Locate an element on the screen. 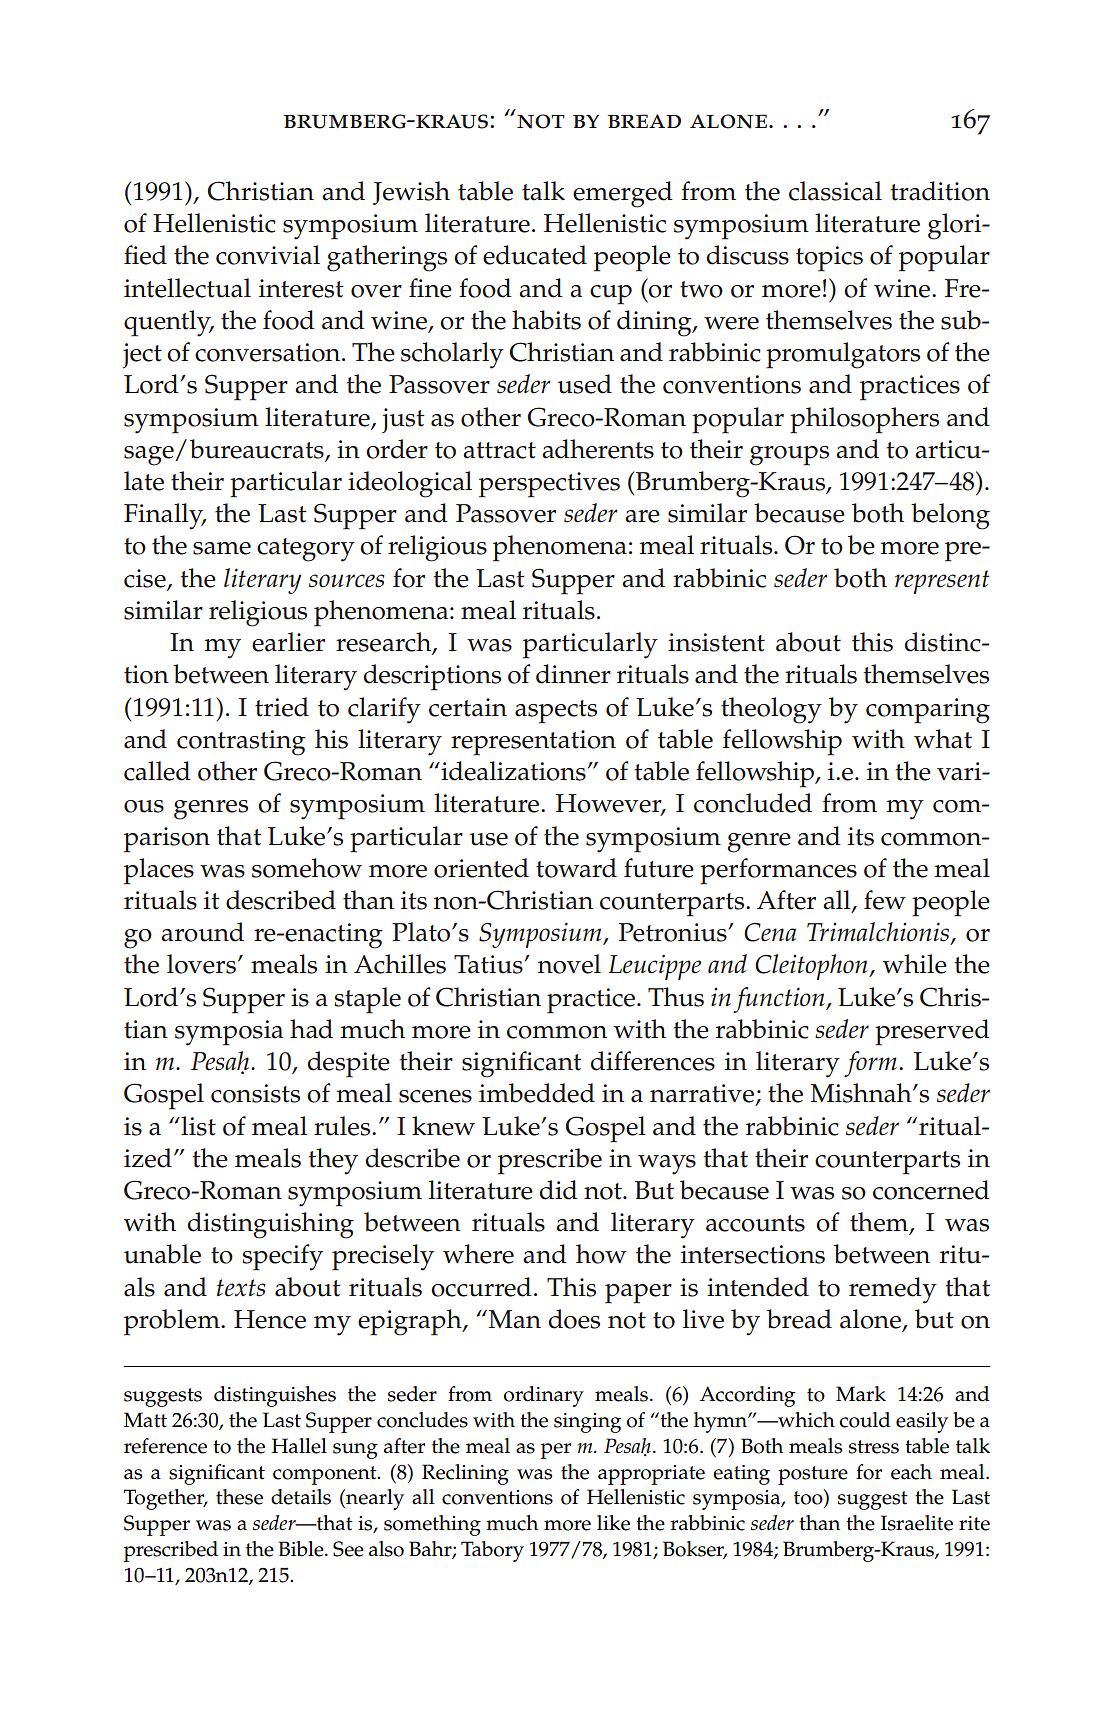 The height and width of the screenshot is (1717, 1114). educated is located at coordinates (535, 255).
